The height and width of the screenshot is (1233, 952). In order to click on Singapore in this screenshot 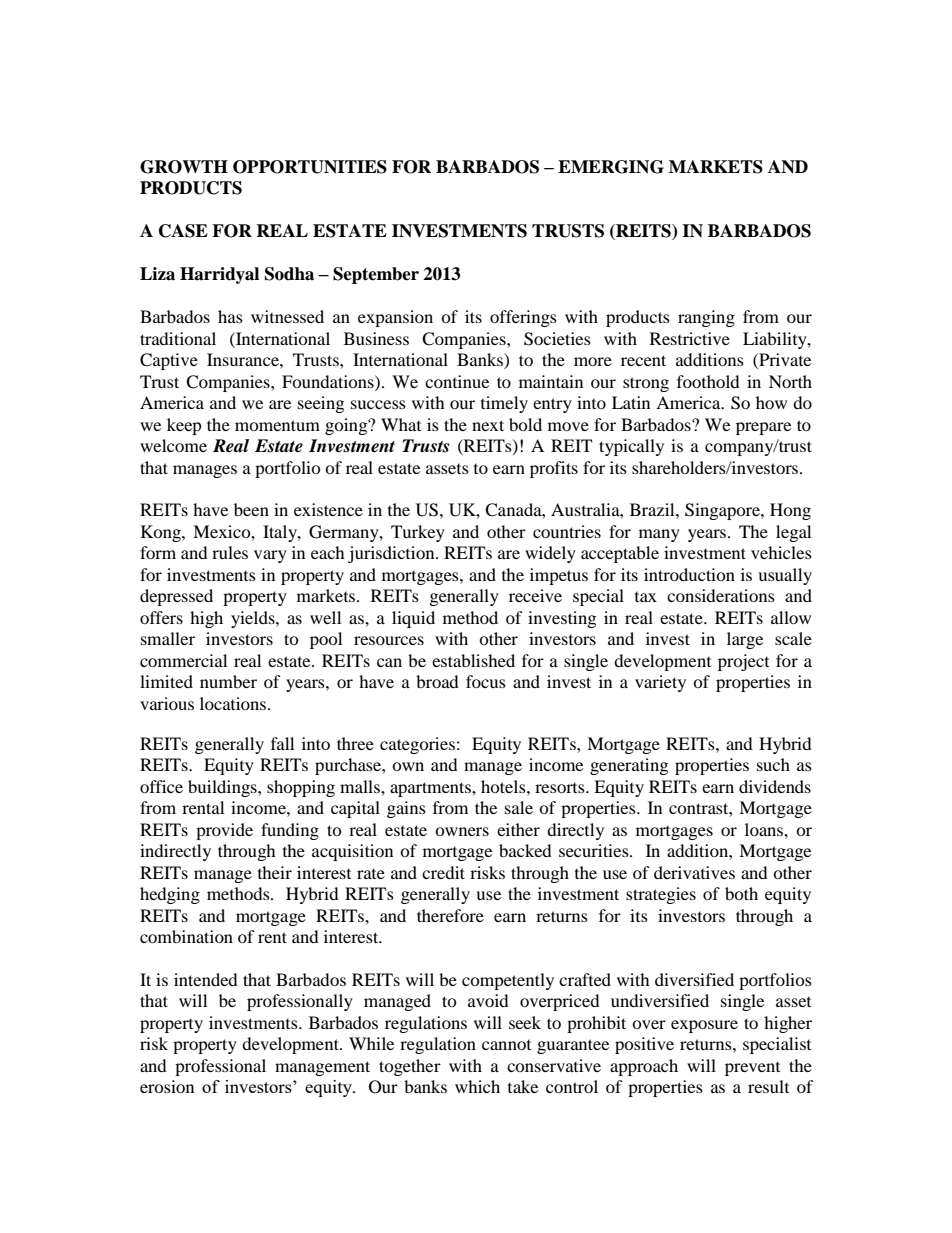, I will do `click(723, 511)`.
